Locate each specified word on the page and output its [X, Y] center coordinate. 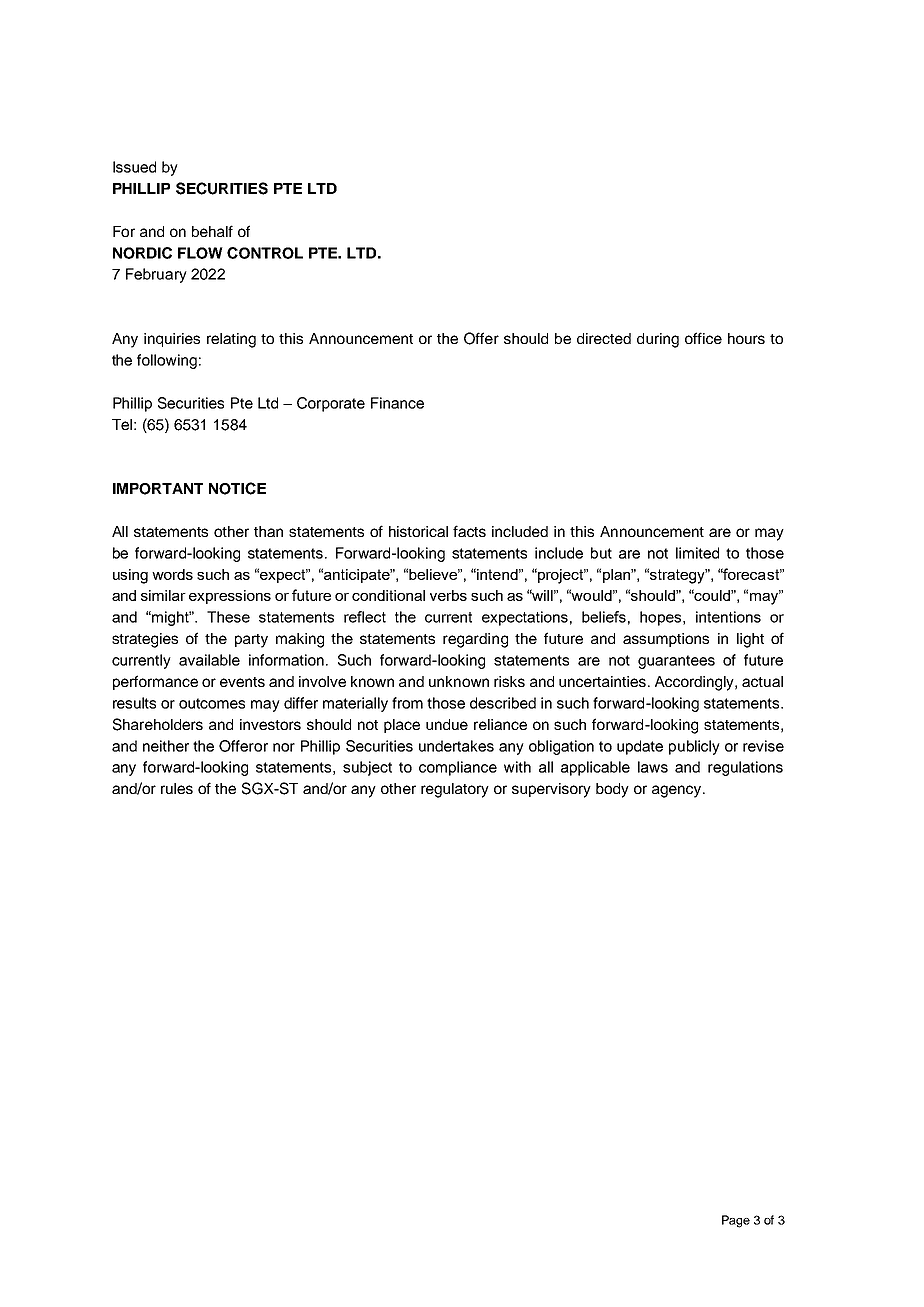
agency [678, 791]
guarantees [676, 662]
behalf [212, 231]
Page [736, 1221]
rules [177, 788]
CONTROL [265, 253]
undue [447, 724]
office [703, 338]
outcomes [212, 703]
